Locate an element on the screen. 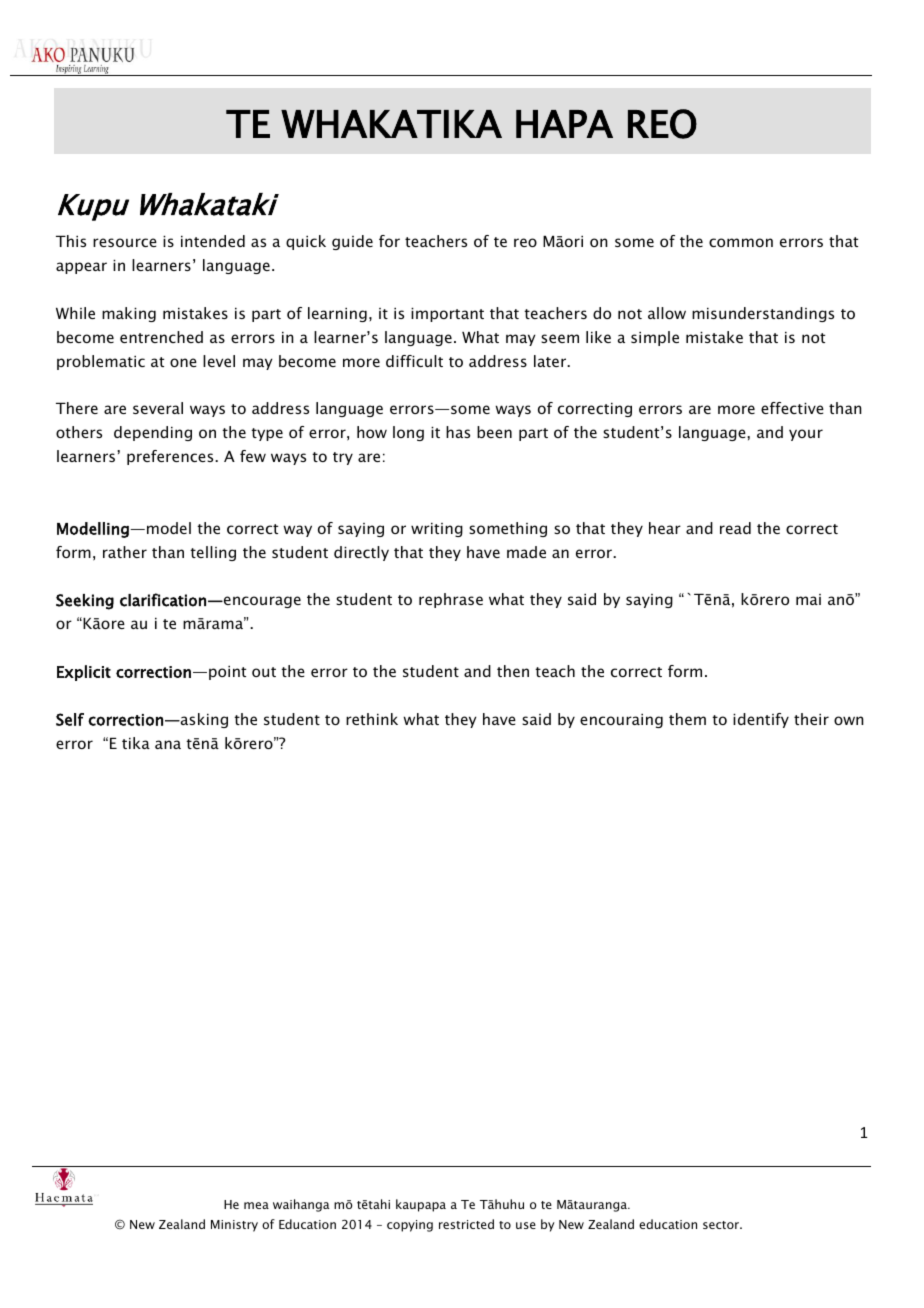 This screenshot has height=1308, width=924. restricted is located at coordinates (466, 1224).
